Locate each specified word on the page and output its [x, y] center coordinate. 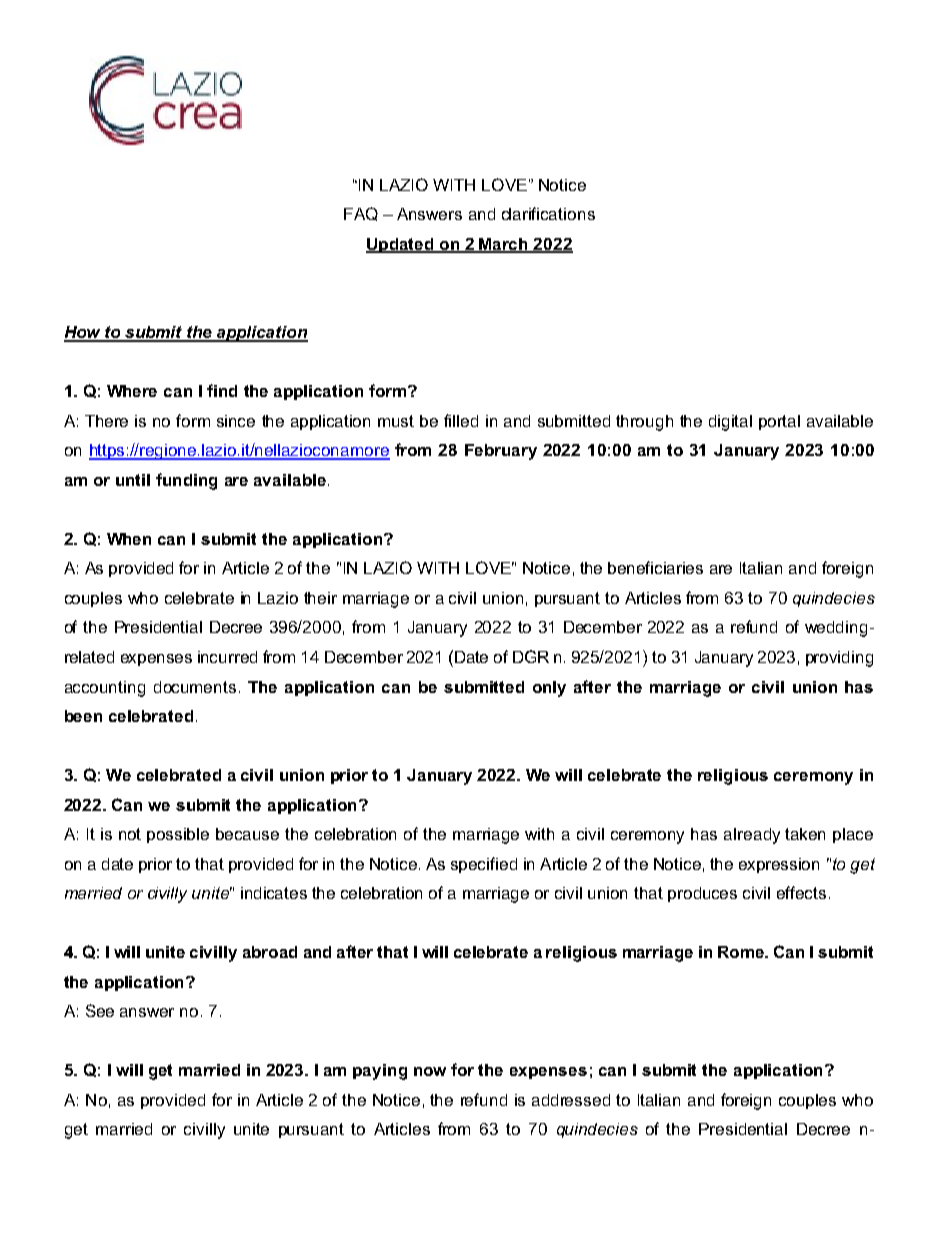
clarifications [548, 213]
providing [839, 659]
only [549, 689]
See [100, 1010]
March [504, 245]
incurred [227, 657]
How [84, 333]
